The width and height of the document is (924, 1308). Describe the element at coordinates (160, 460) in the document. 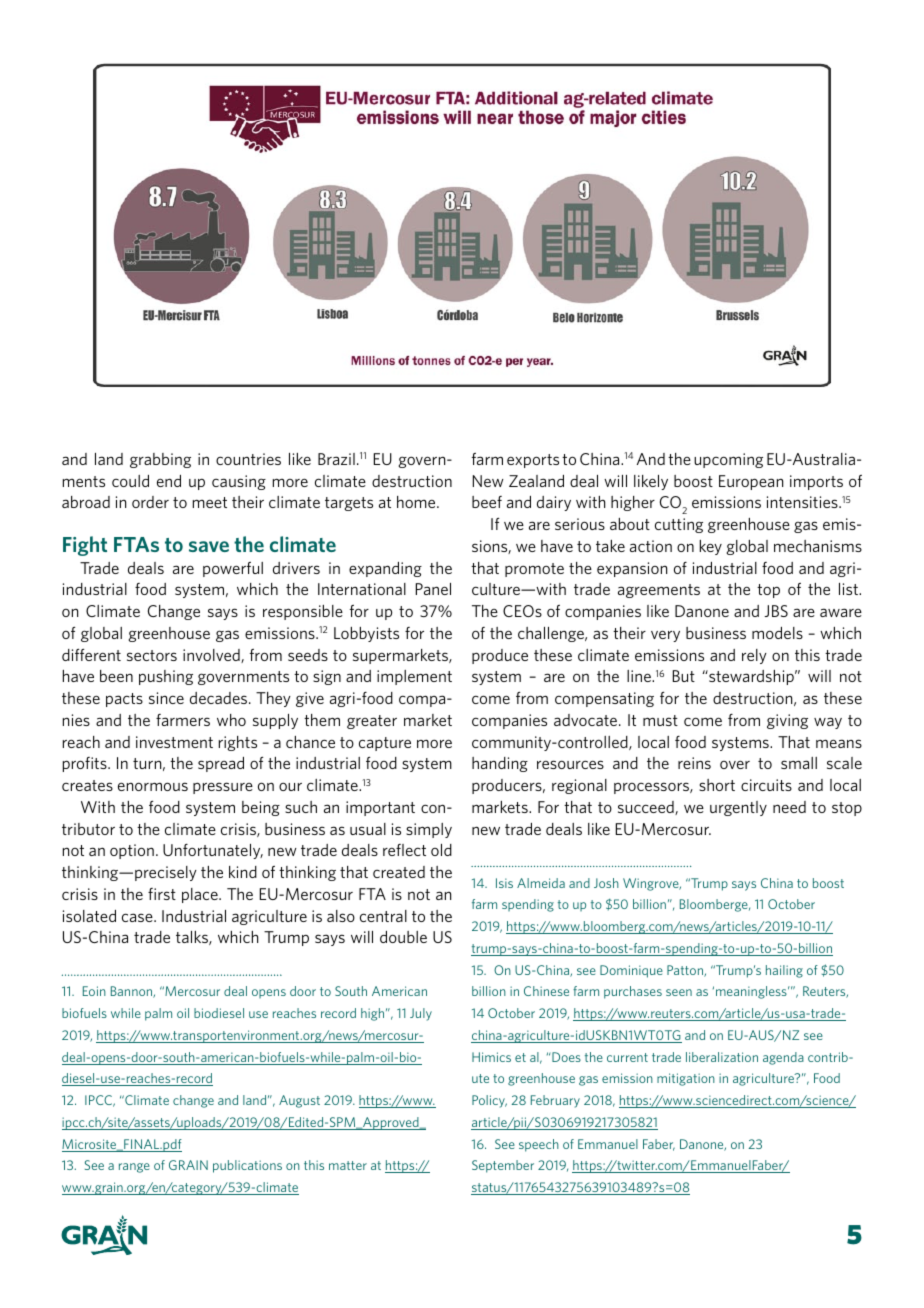

I see `grabbing` at that location.
